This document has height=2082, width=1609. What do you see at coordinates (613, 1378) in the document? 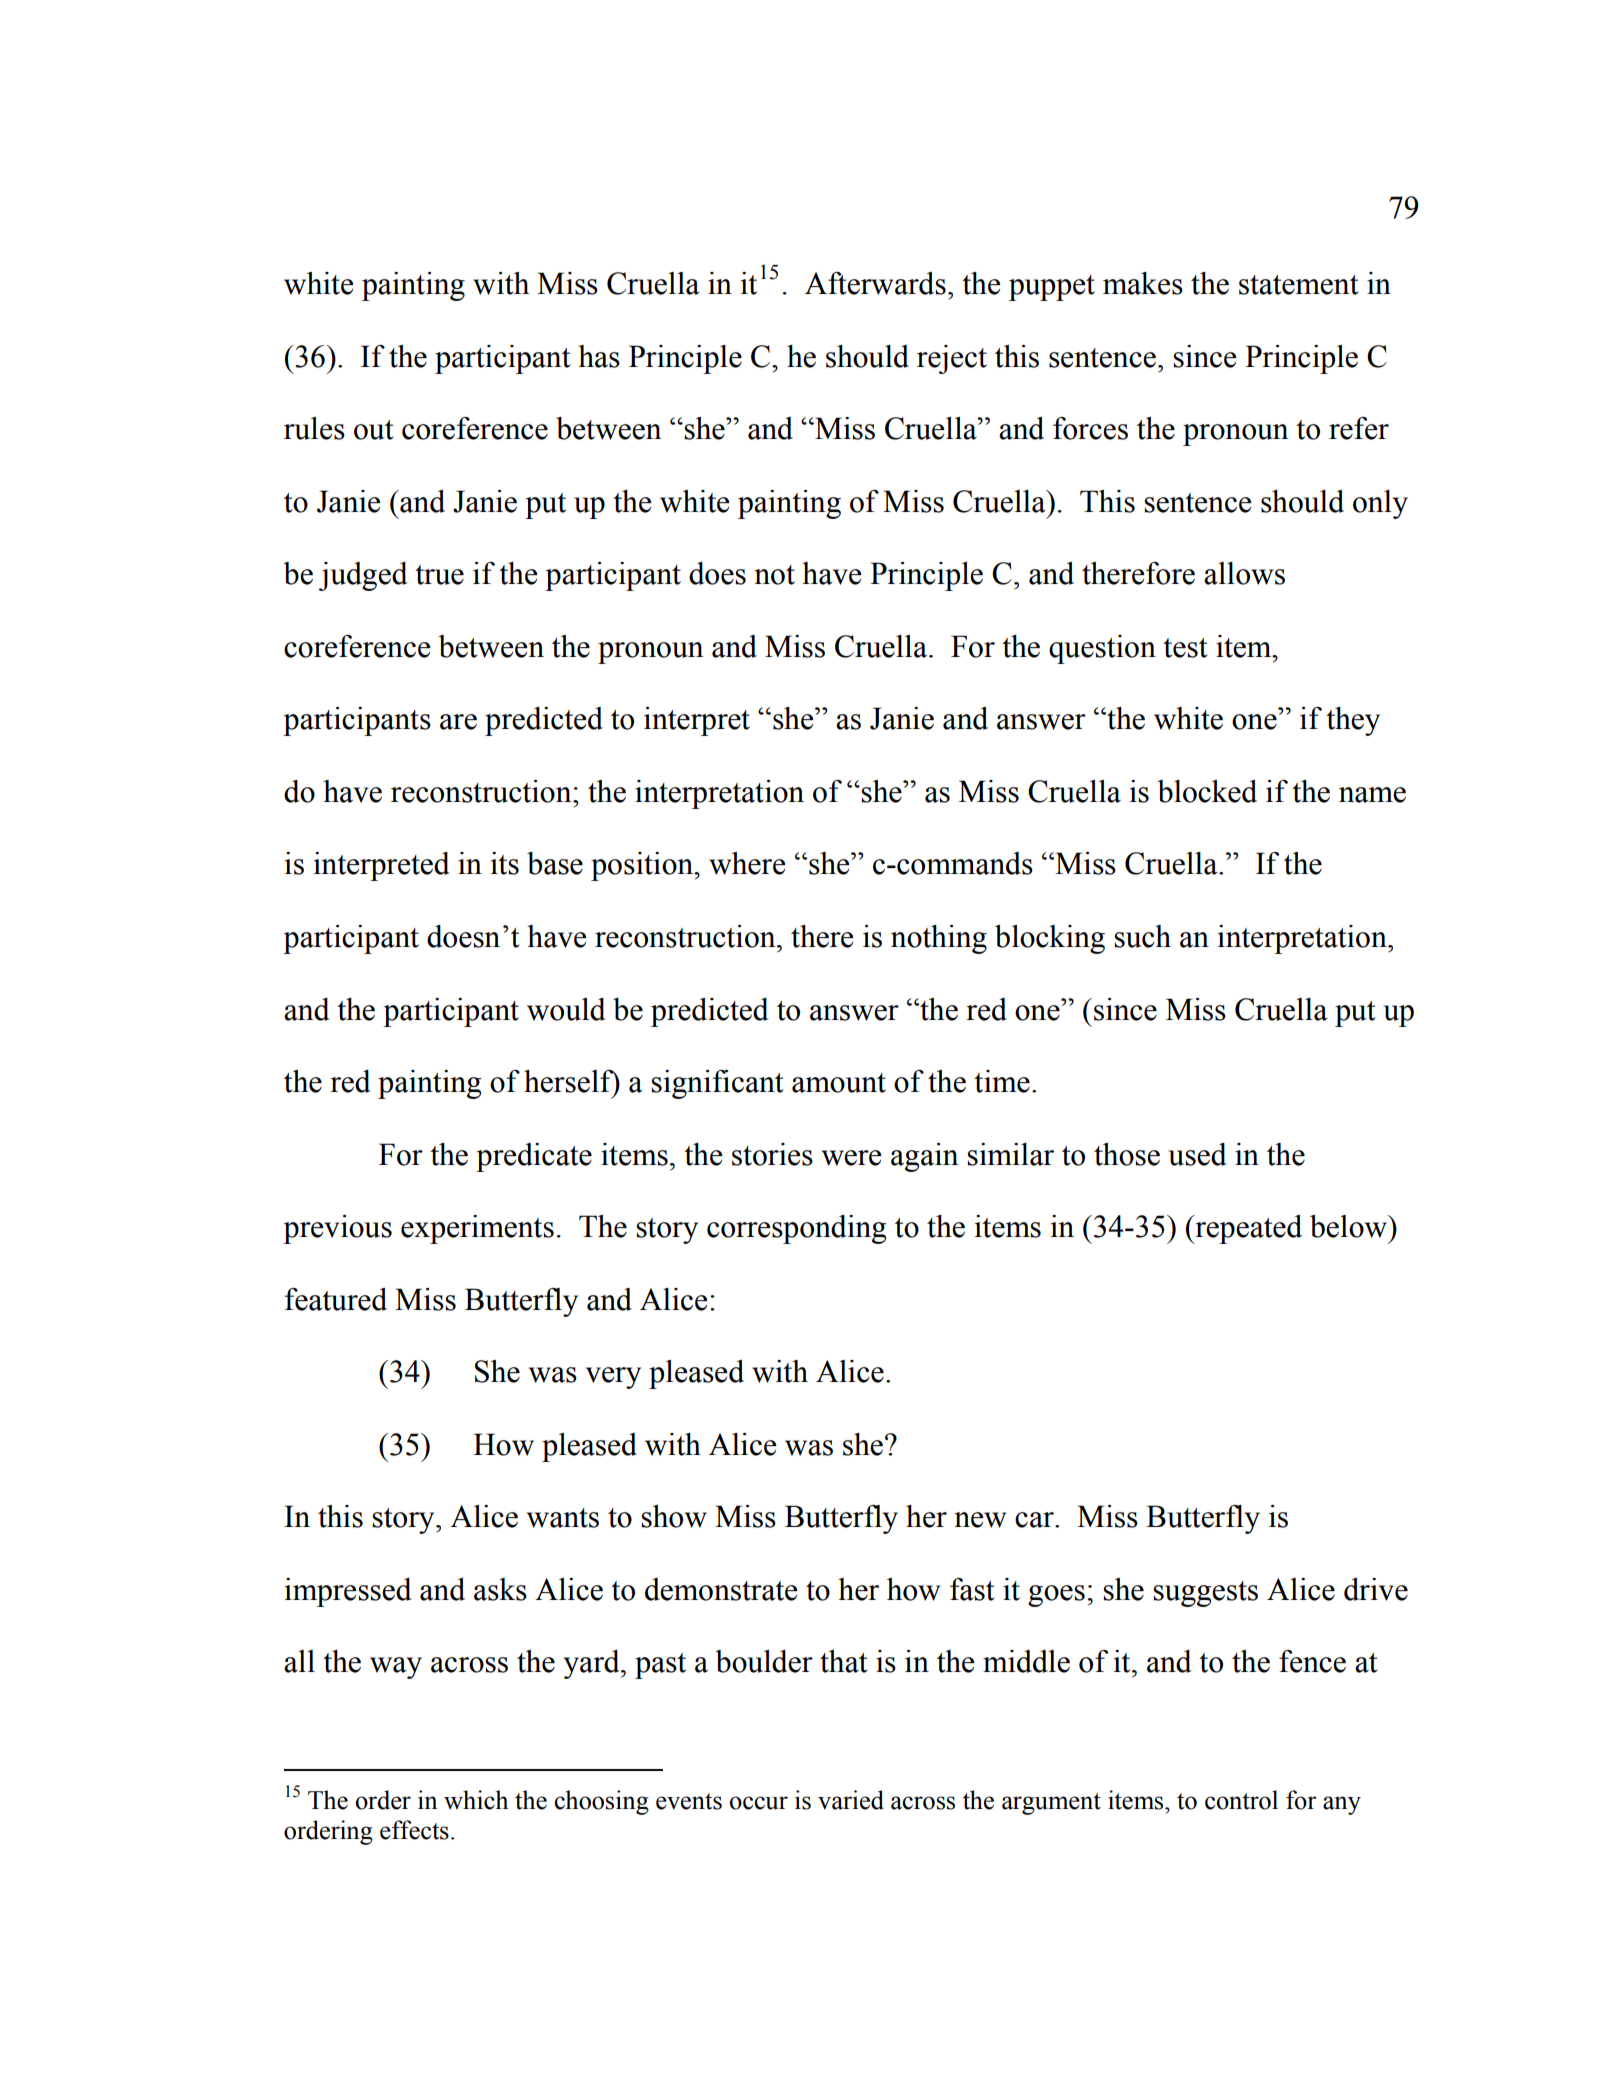
I see `very` at bounding box center [613, 1378].
